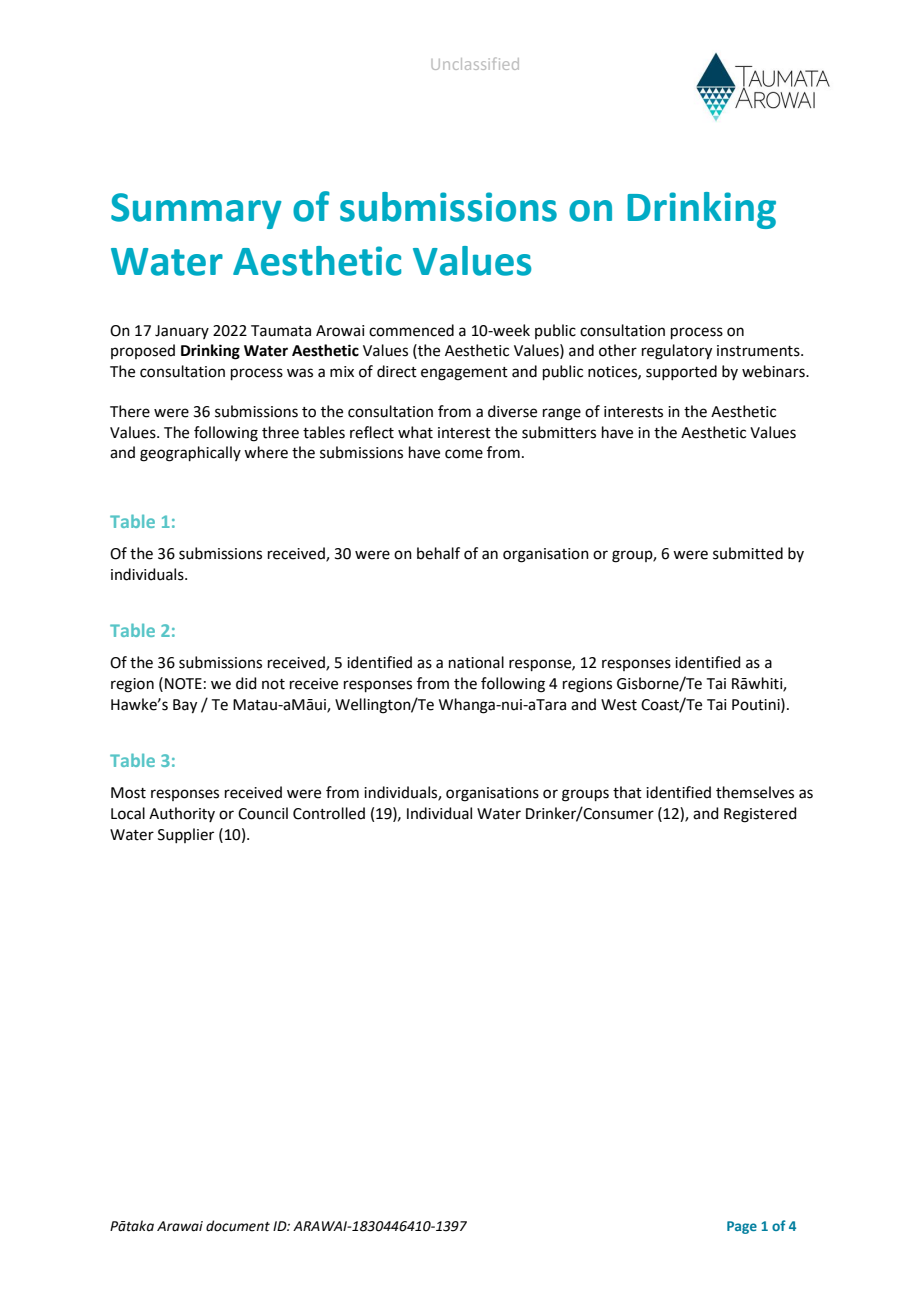 This document has height=1308, width=924. I want to click on supported, so click(681, 372).
